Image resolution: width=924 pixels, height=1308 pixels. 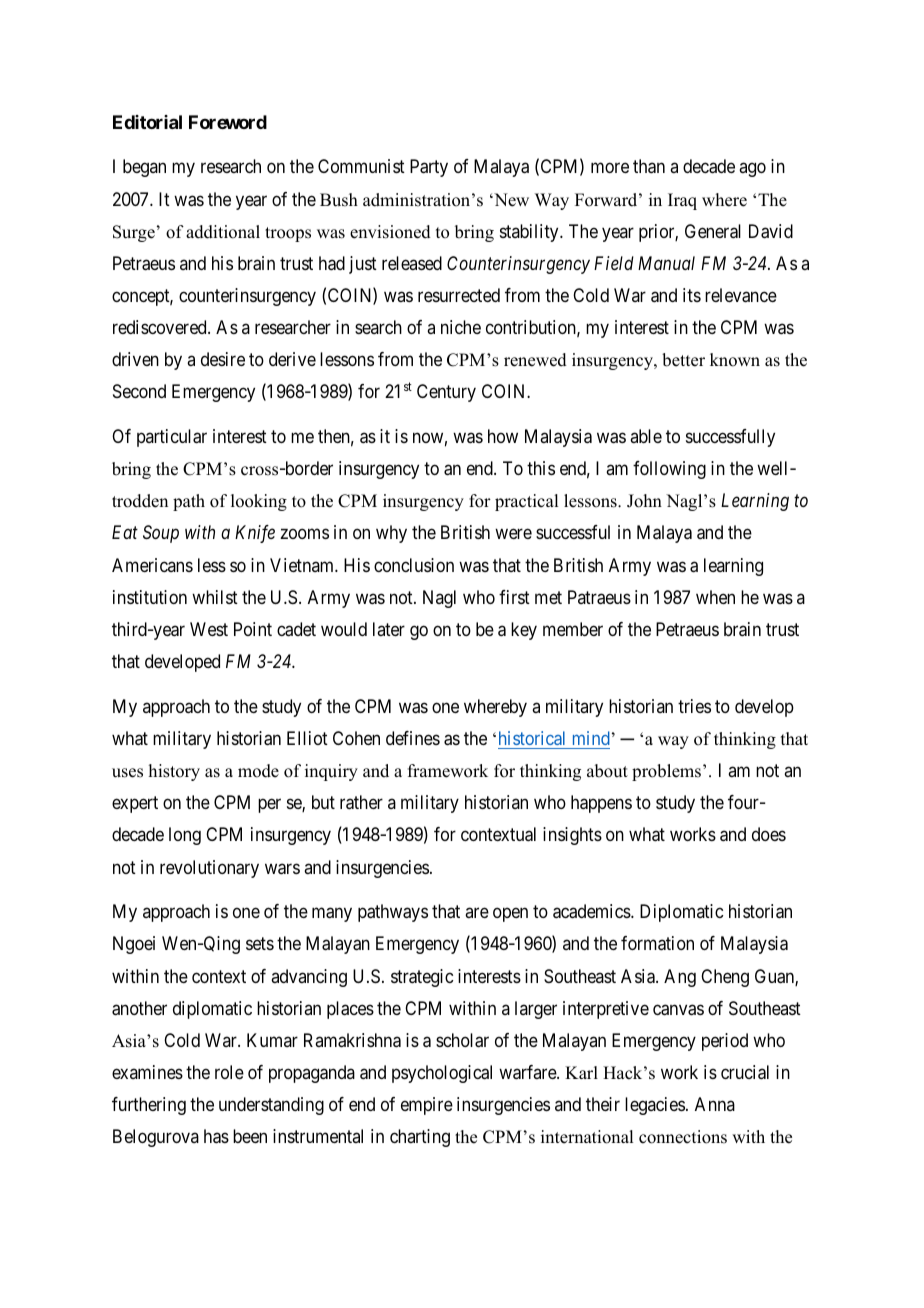 I want to click on Foreword, so click(x=228, y=122).
